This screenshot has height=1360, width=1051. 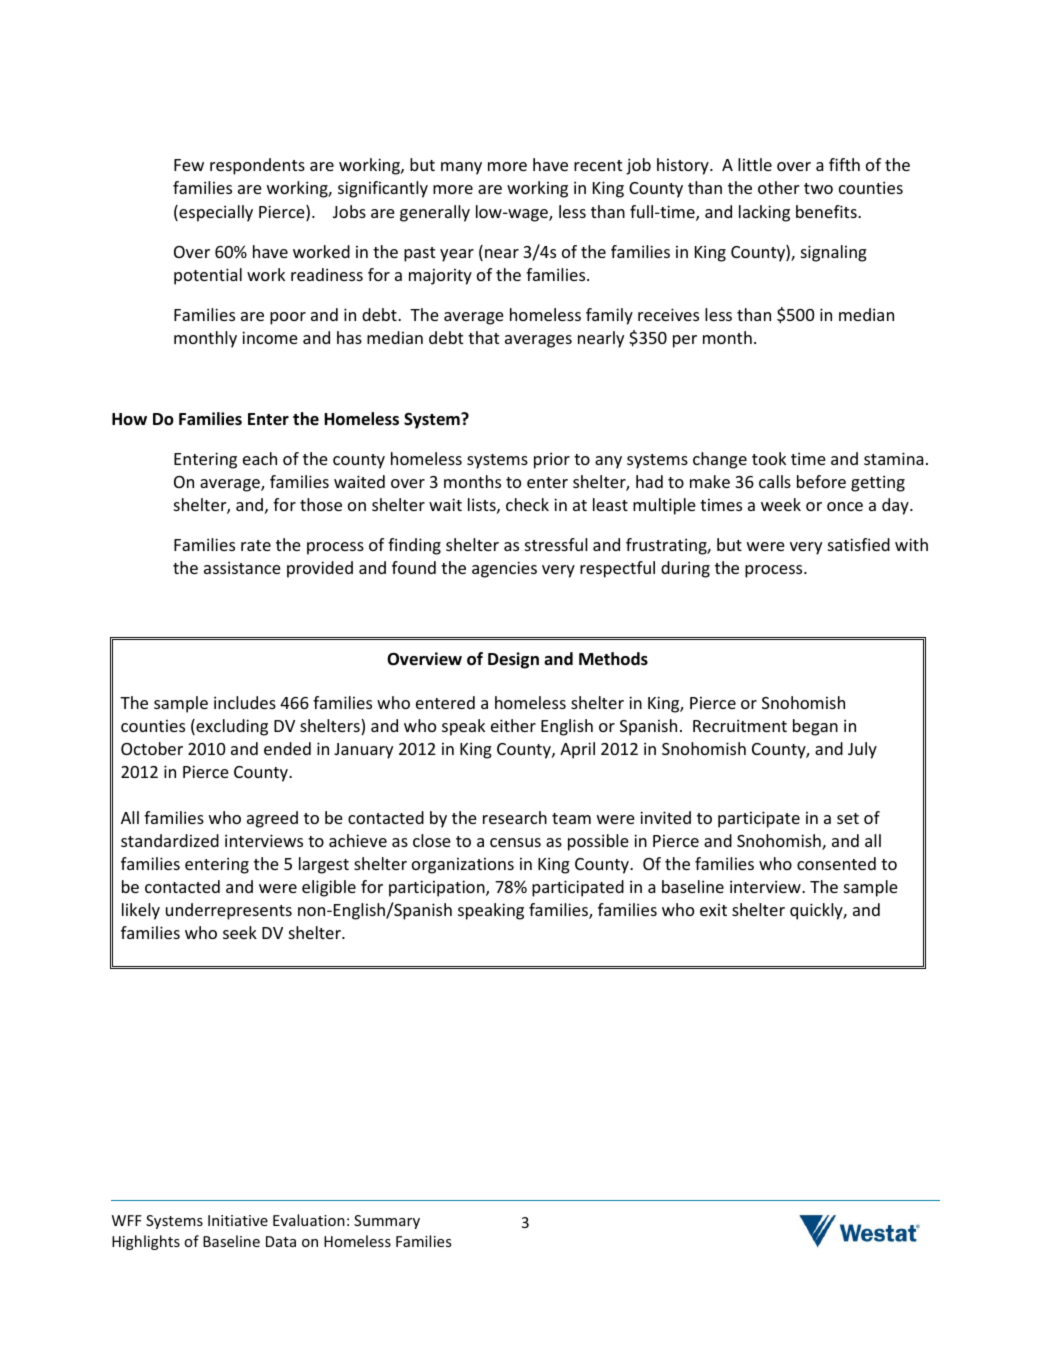 What do you see at coordinates (818, 188) in the screenshot?
I see `two` at bounding box center [818, 188].
